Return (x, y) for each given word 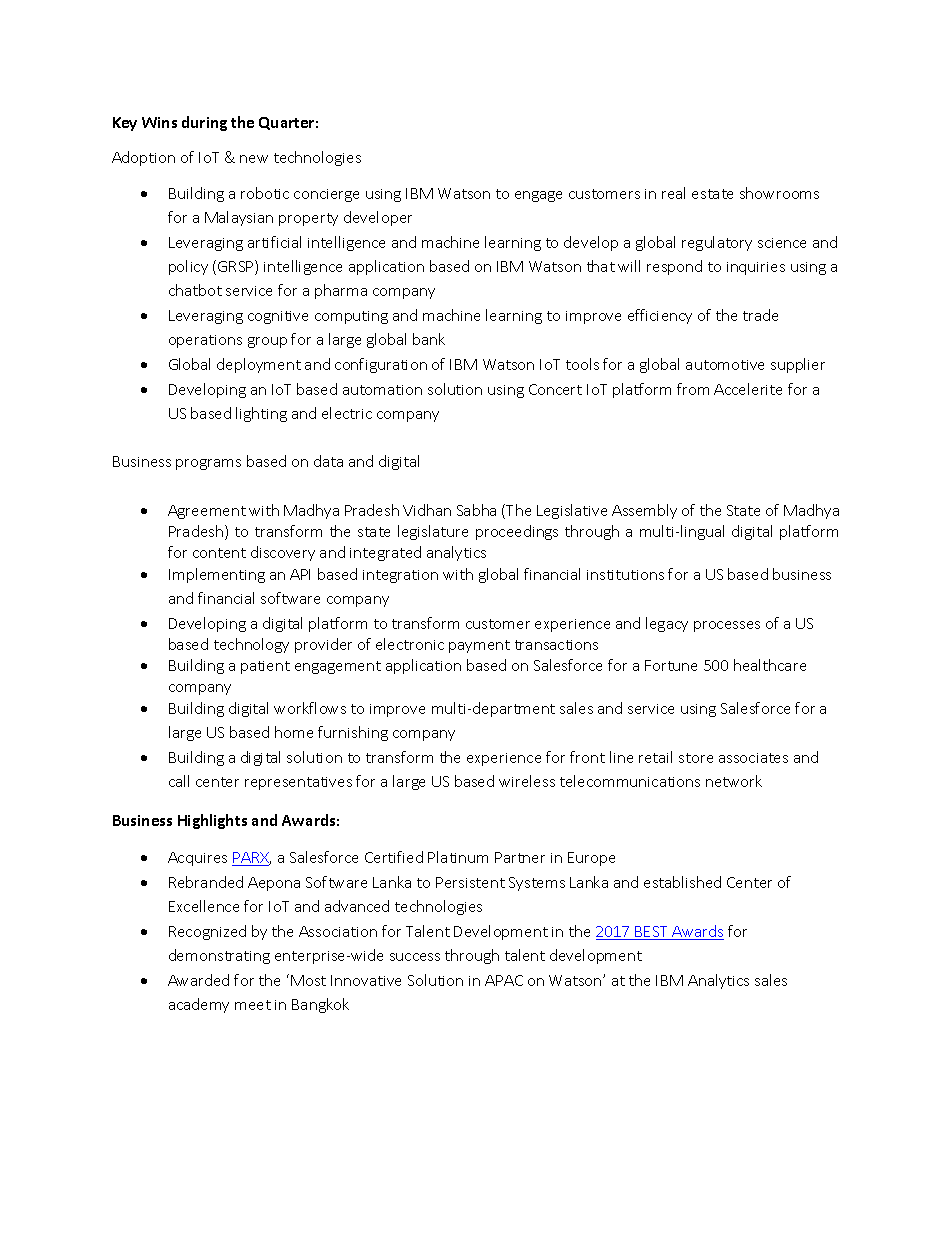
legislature (433, 532)
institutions (625, 575)
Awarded (198, 980)
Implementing (217, 575)
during (204, 123)
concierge (326, 195)
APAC (504, 980)
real (673, 193)
